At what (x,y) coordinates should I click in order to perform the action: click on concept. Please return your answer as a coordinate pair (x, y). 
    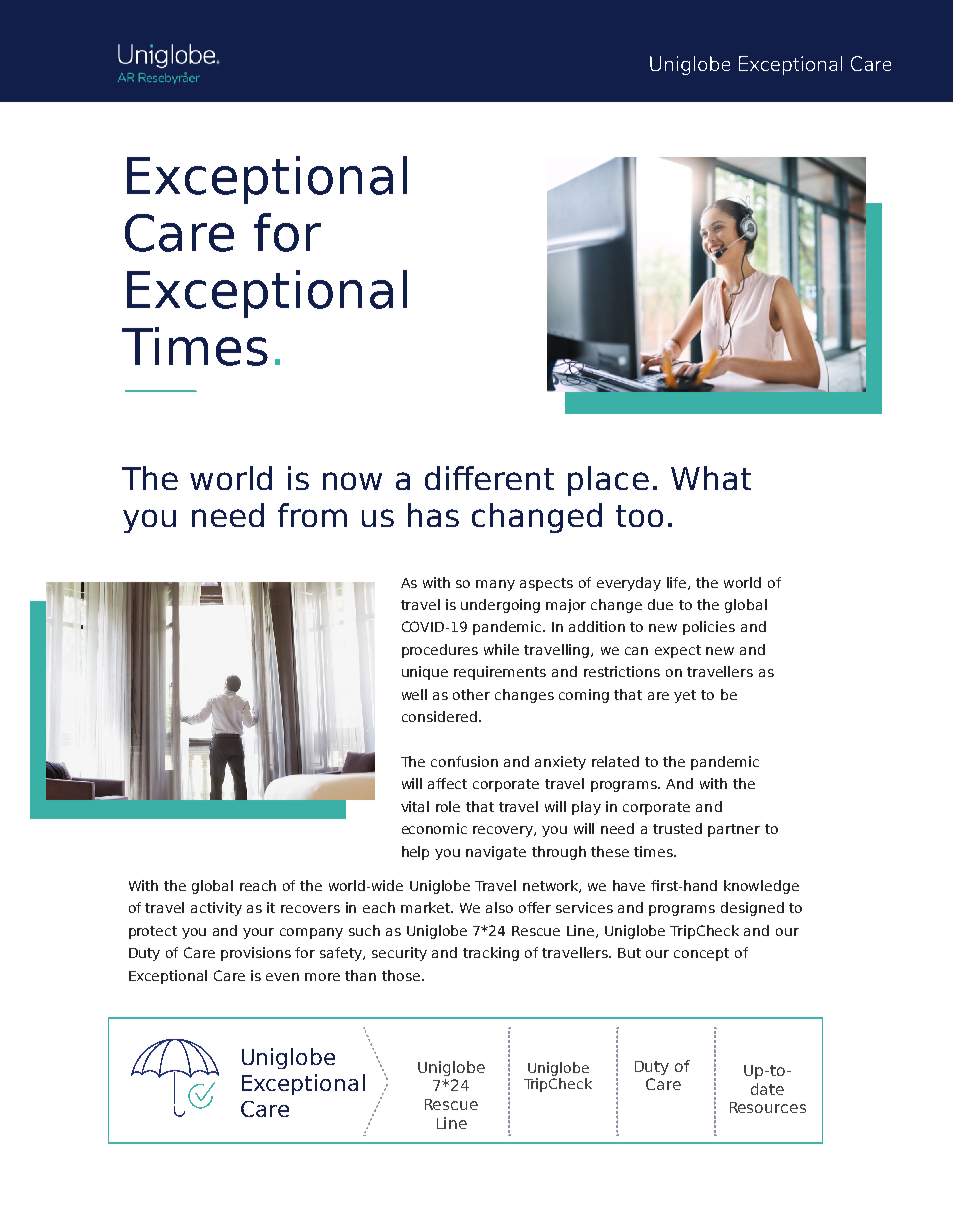
    Looking at the image, I should click on (701, 954).
